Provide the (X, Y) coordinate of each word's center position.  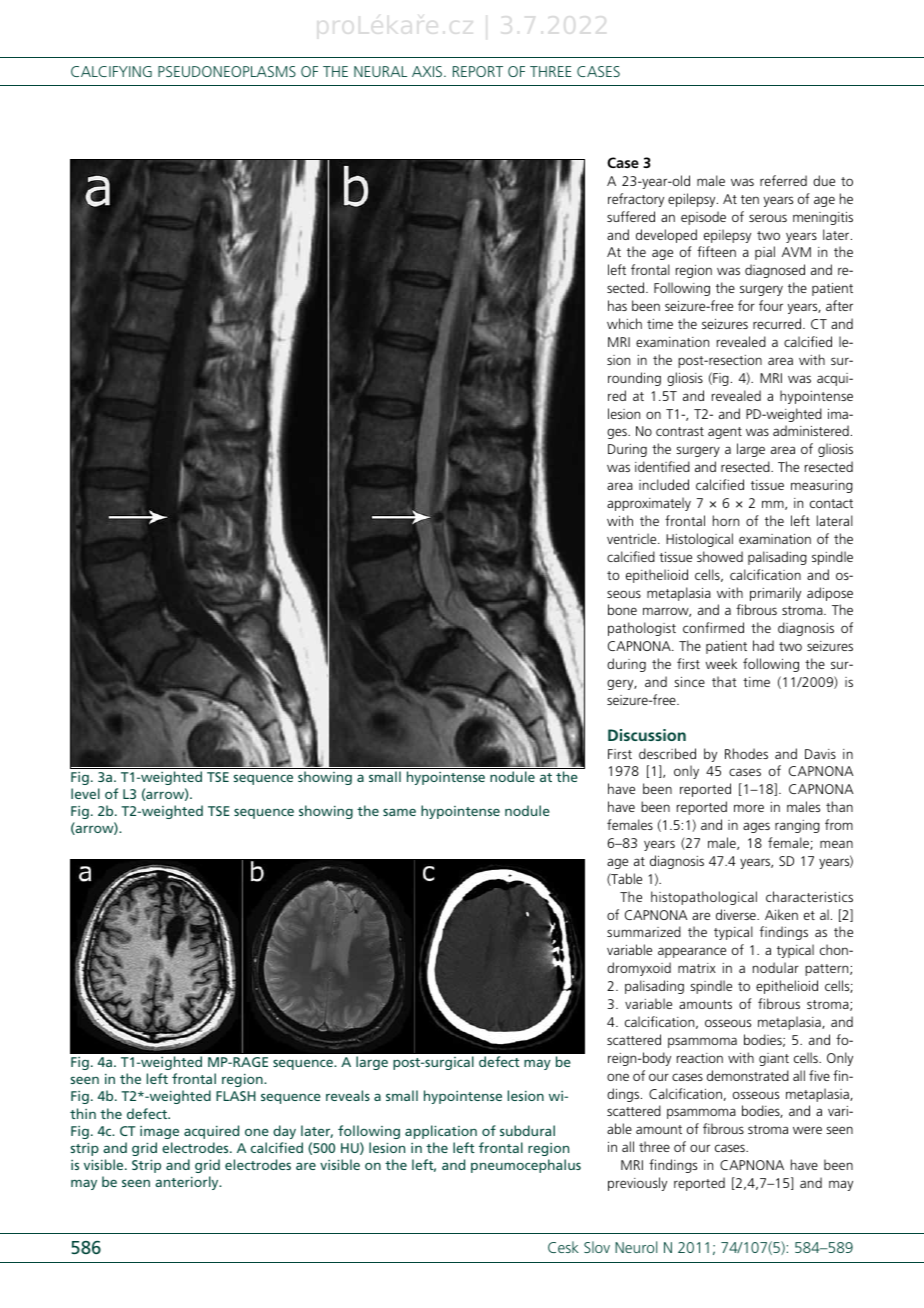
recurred (778, 323)
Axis (428, 71)
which (624, 323)
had (763, 645)
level (85, 793)
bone (622, 609)
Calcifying (111, 71)
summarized (644, 931)
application (441, 1132)
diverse (737, 914)
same (399, 812)
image (159, 1132)
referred (783, 180)
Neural (380, 71)
